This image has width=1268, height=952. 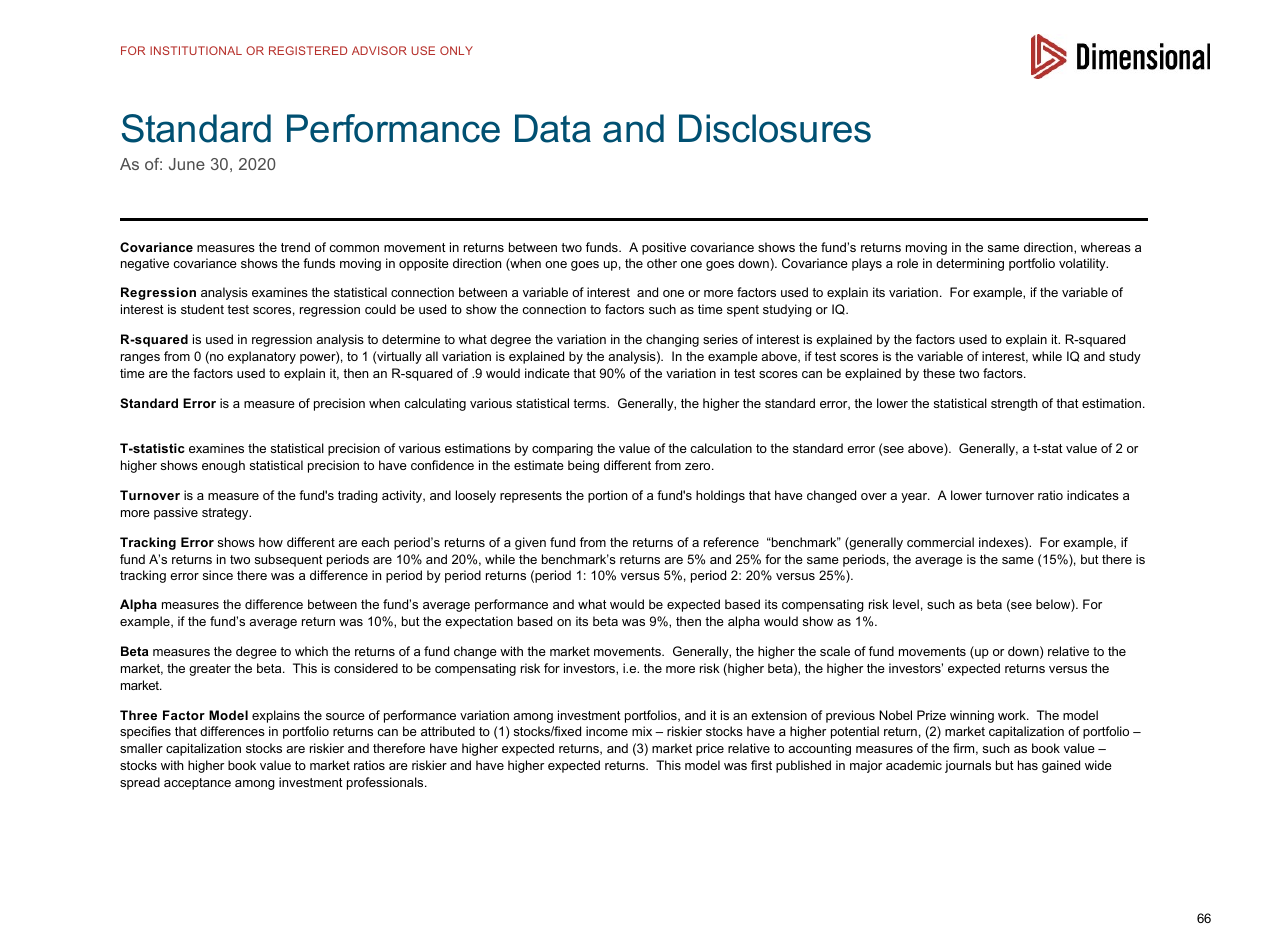 I want to click on level, so click(x=906, y=604).
